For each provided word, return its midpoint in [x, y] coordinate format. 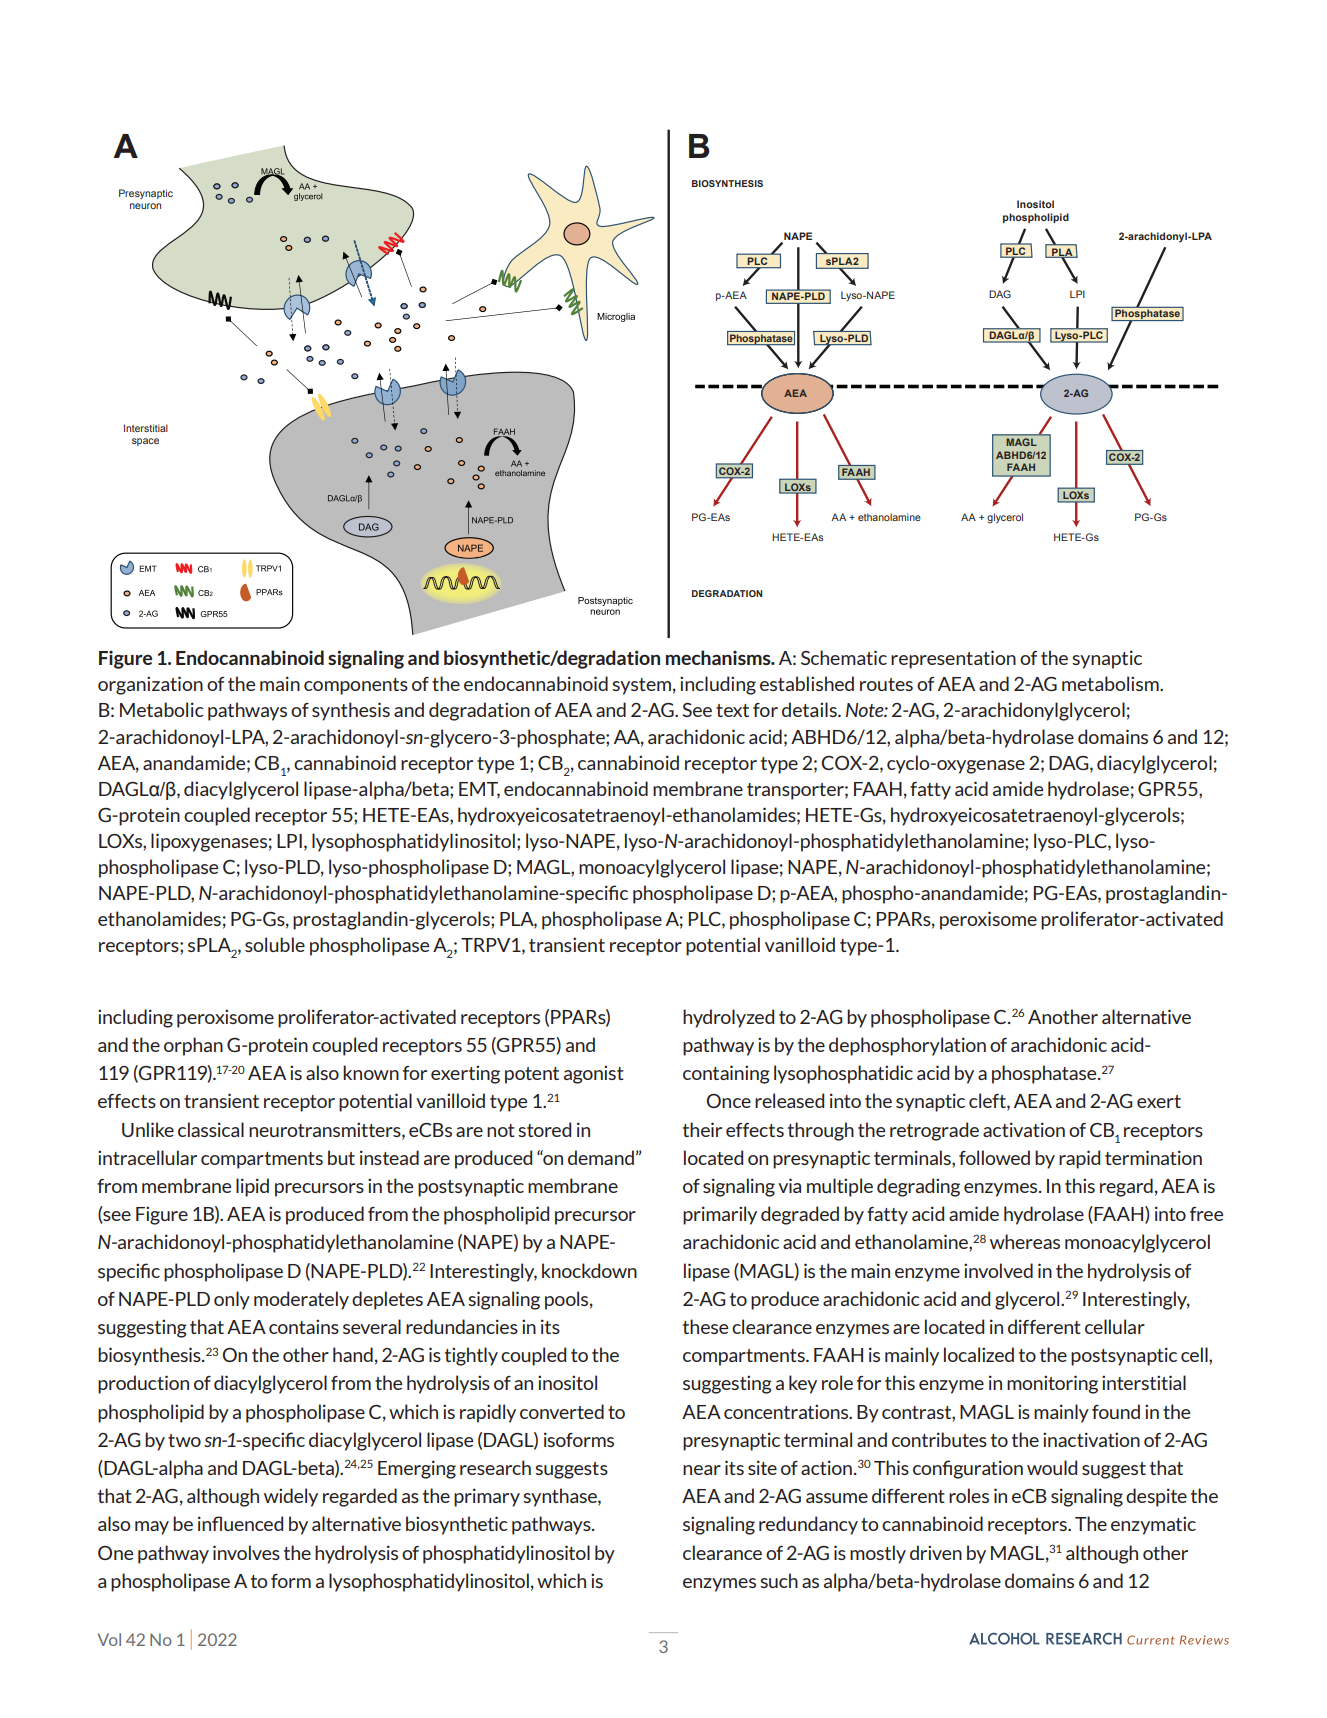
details [810, 709]
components [356, 686]
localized [979, 1354]
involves [246, 1552]
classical [211, 1129]
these [705, 1326]
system [641, 686]
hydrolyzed [728, 1018]
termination [1153, 1157]
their [702, 1129]
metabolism [1111, 683]
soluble [275, 944]
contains [304, 1326]
